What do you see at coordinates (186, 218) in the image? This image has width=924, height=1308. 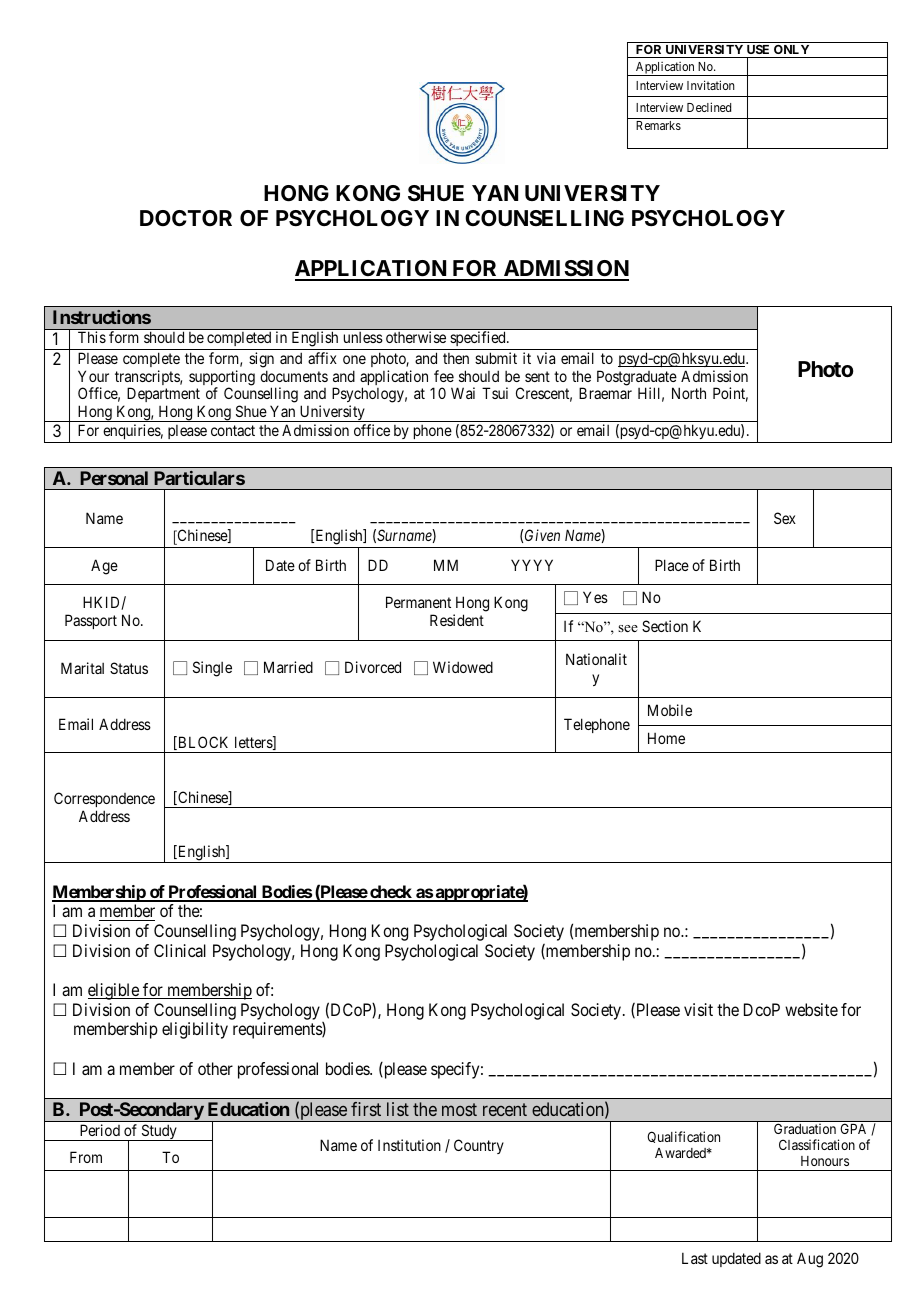 I see `DOCTOR` at bounding box center [186, 218].
